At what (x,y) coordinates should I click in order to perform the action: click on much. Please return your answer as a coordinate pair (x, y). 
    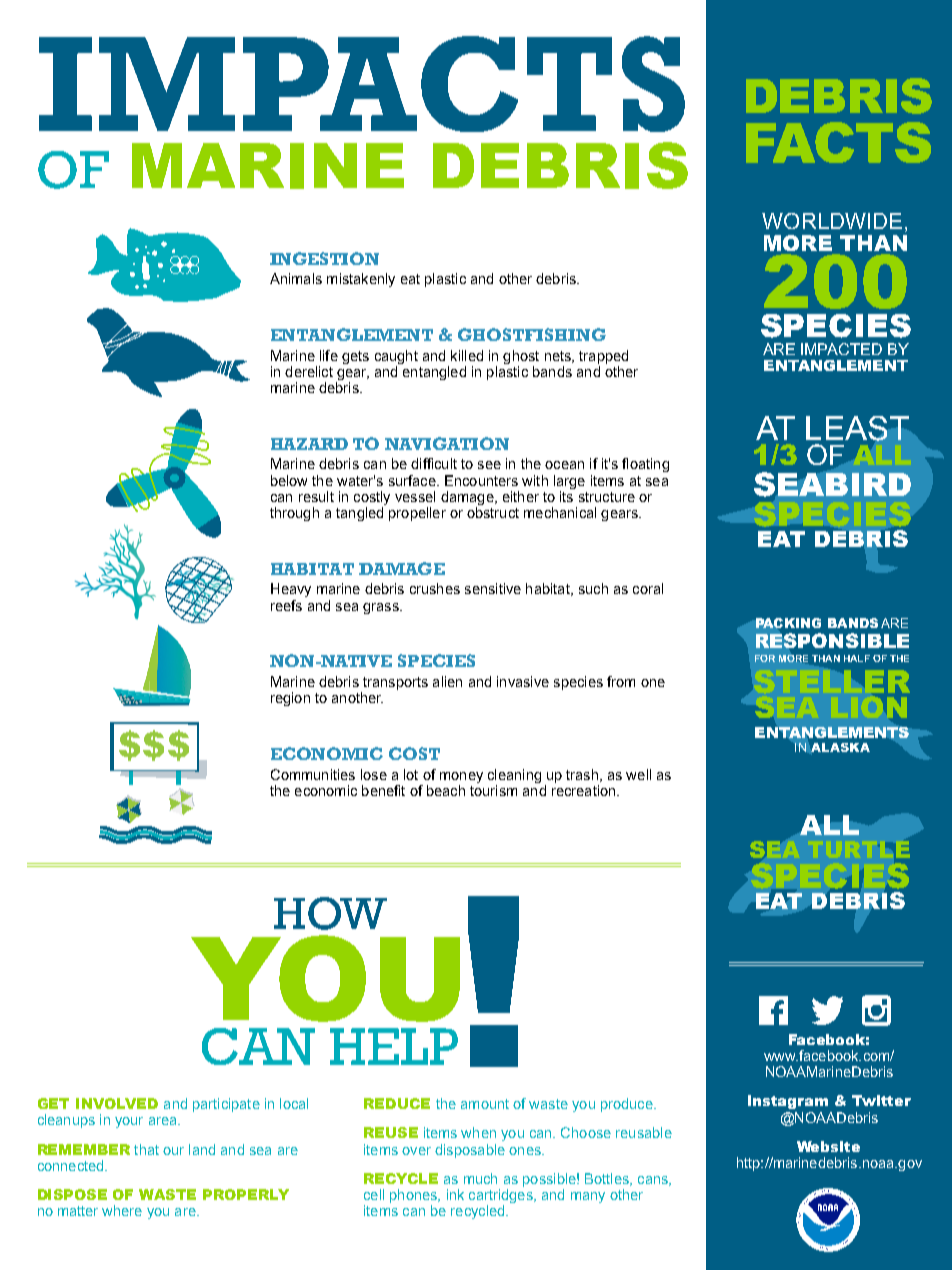
    Looking at the image, I should click on (480, 1178).
